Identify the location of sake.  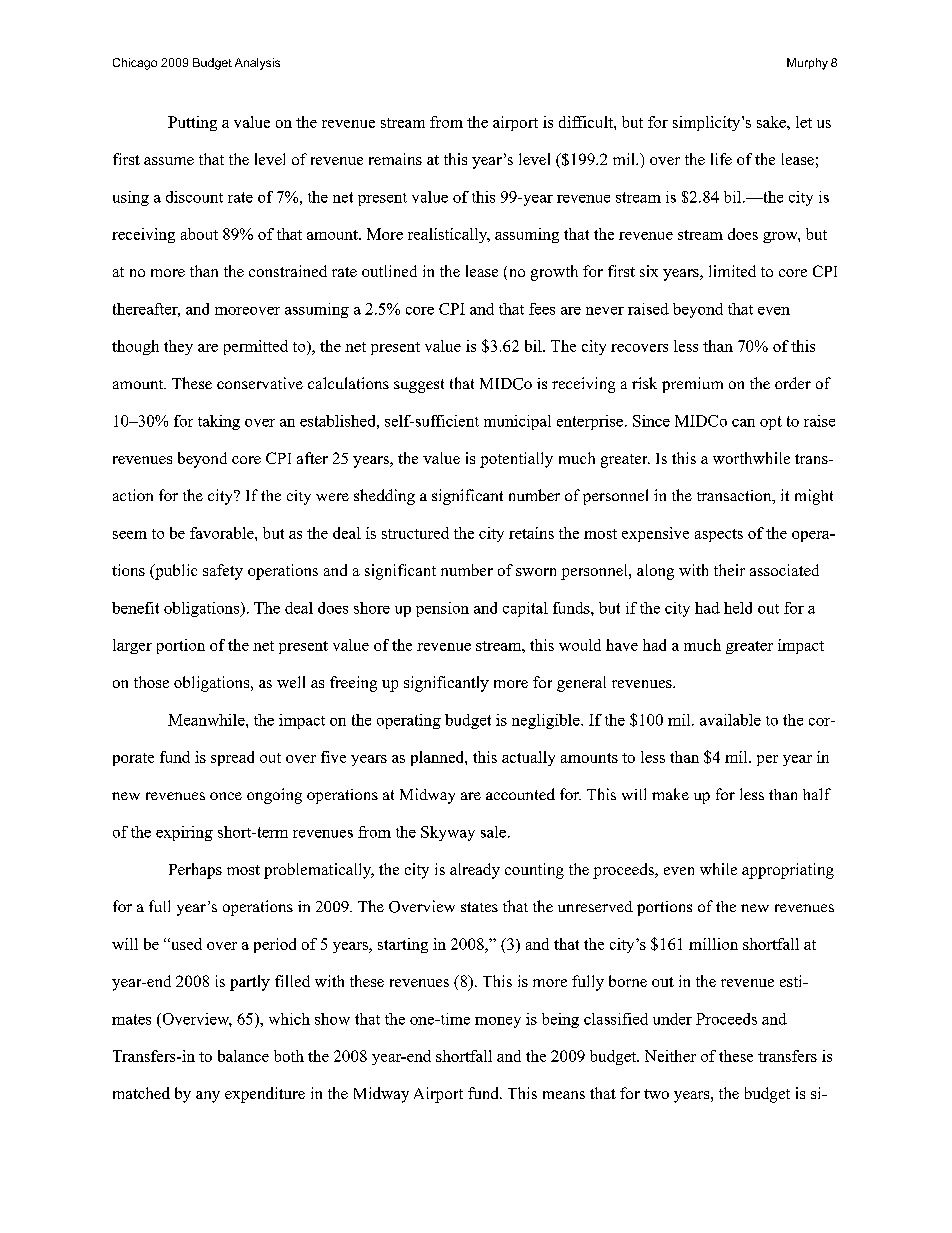
(772, 122).
